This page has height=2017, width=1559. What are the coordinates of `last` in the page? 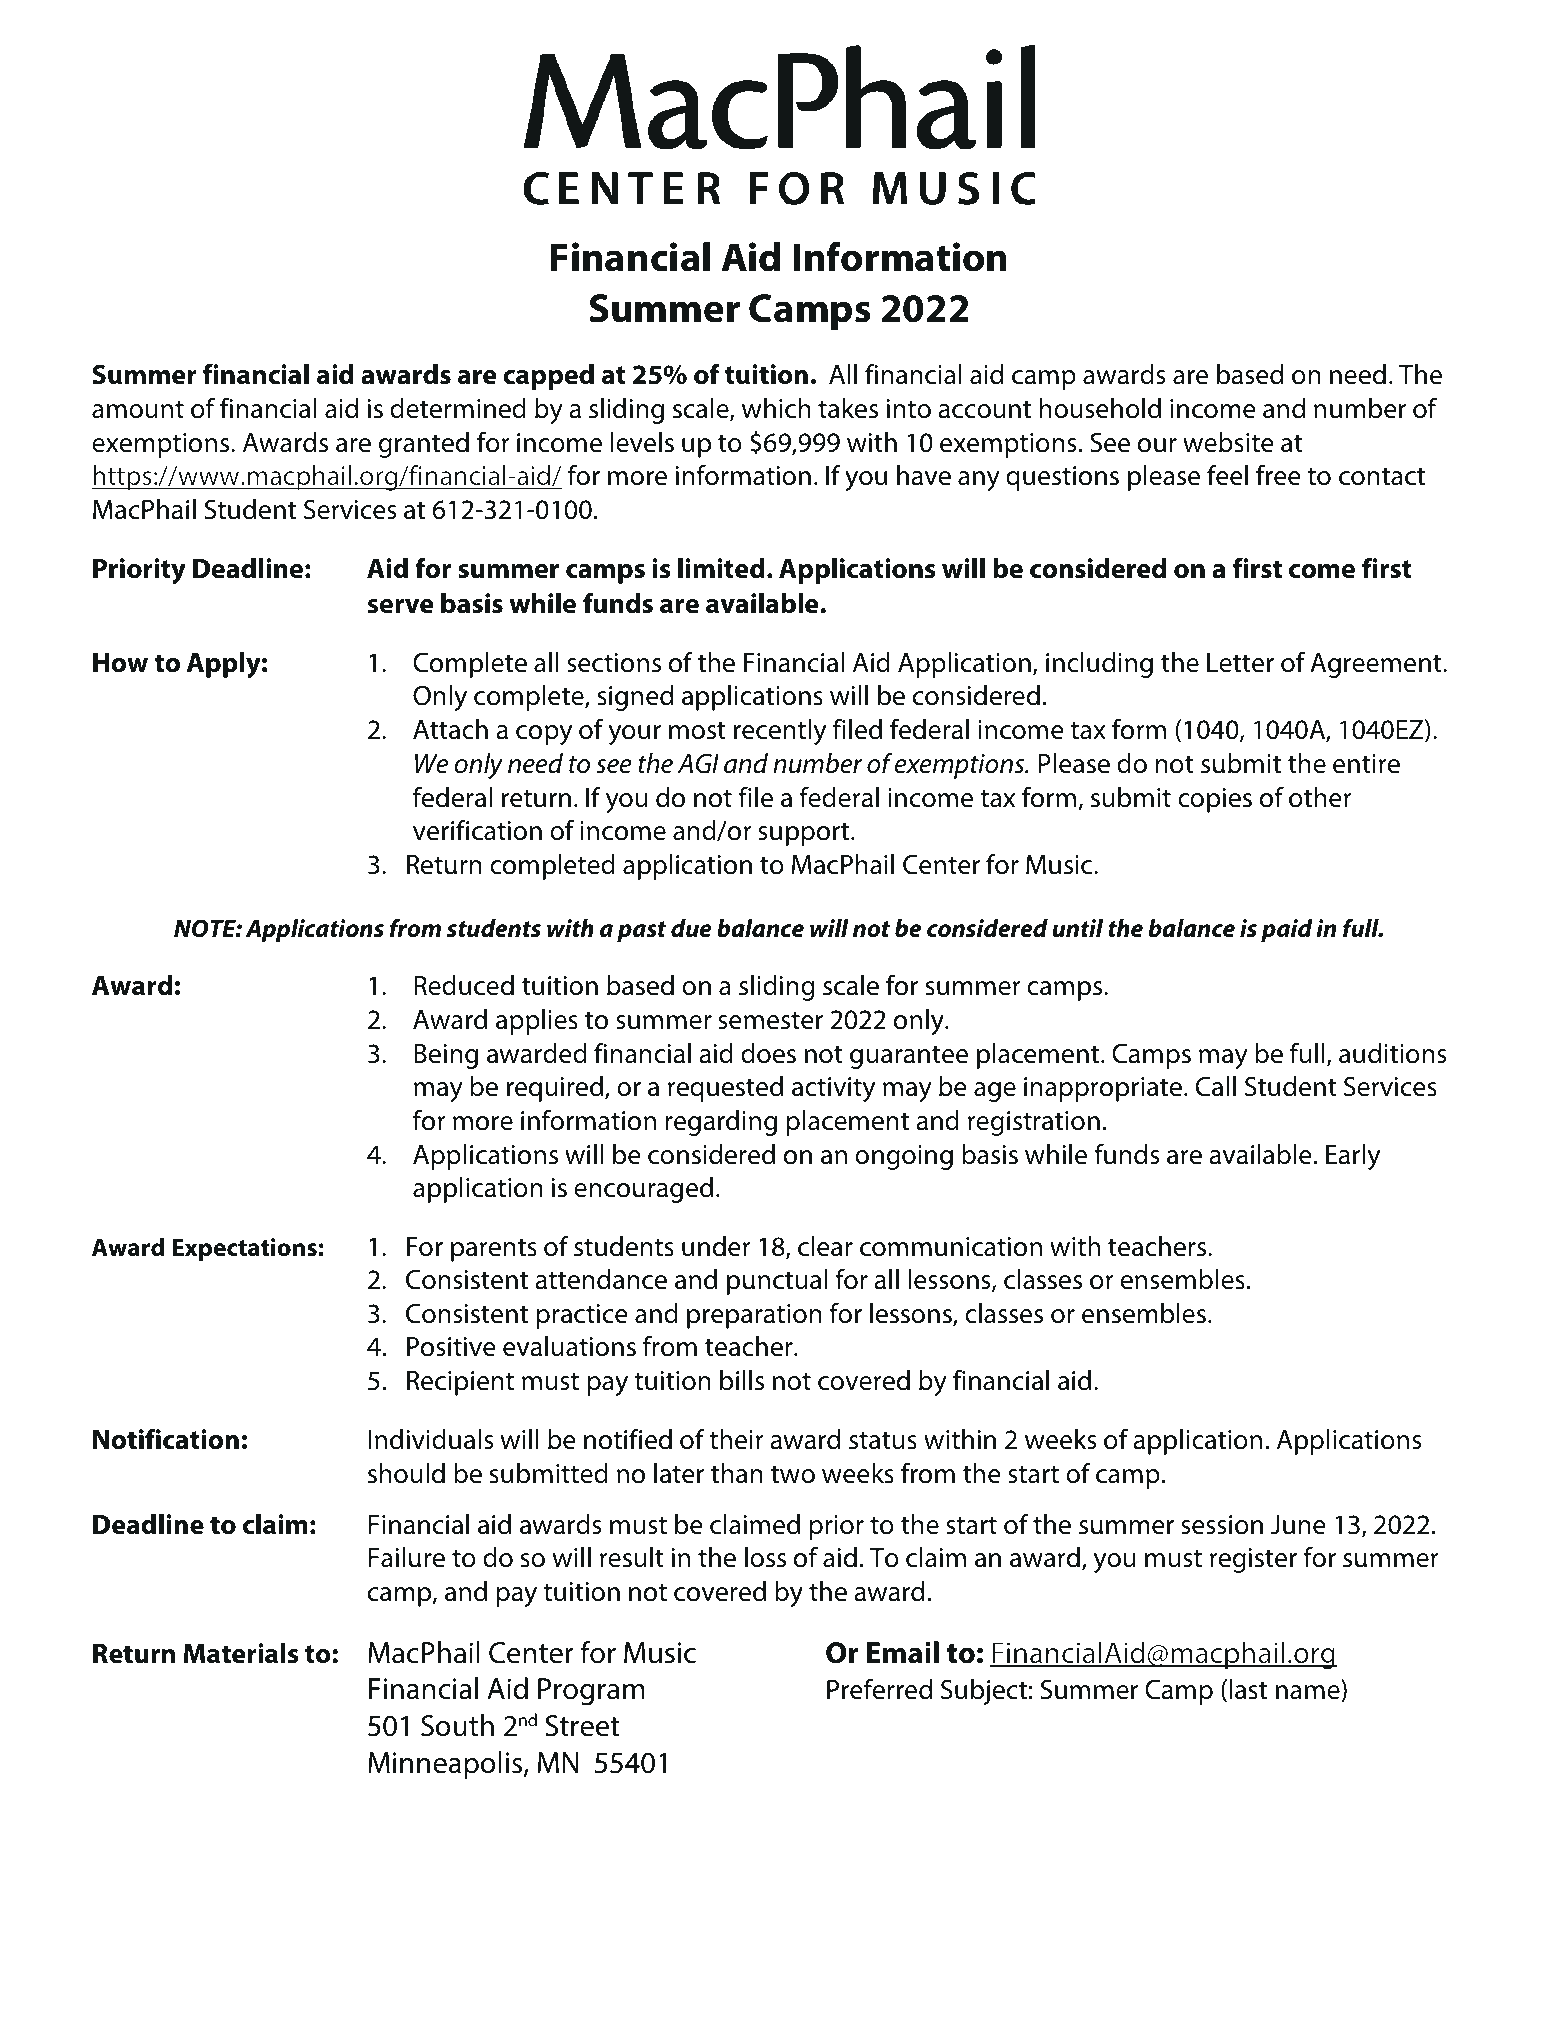 It's located at (1248, 1689).
